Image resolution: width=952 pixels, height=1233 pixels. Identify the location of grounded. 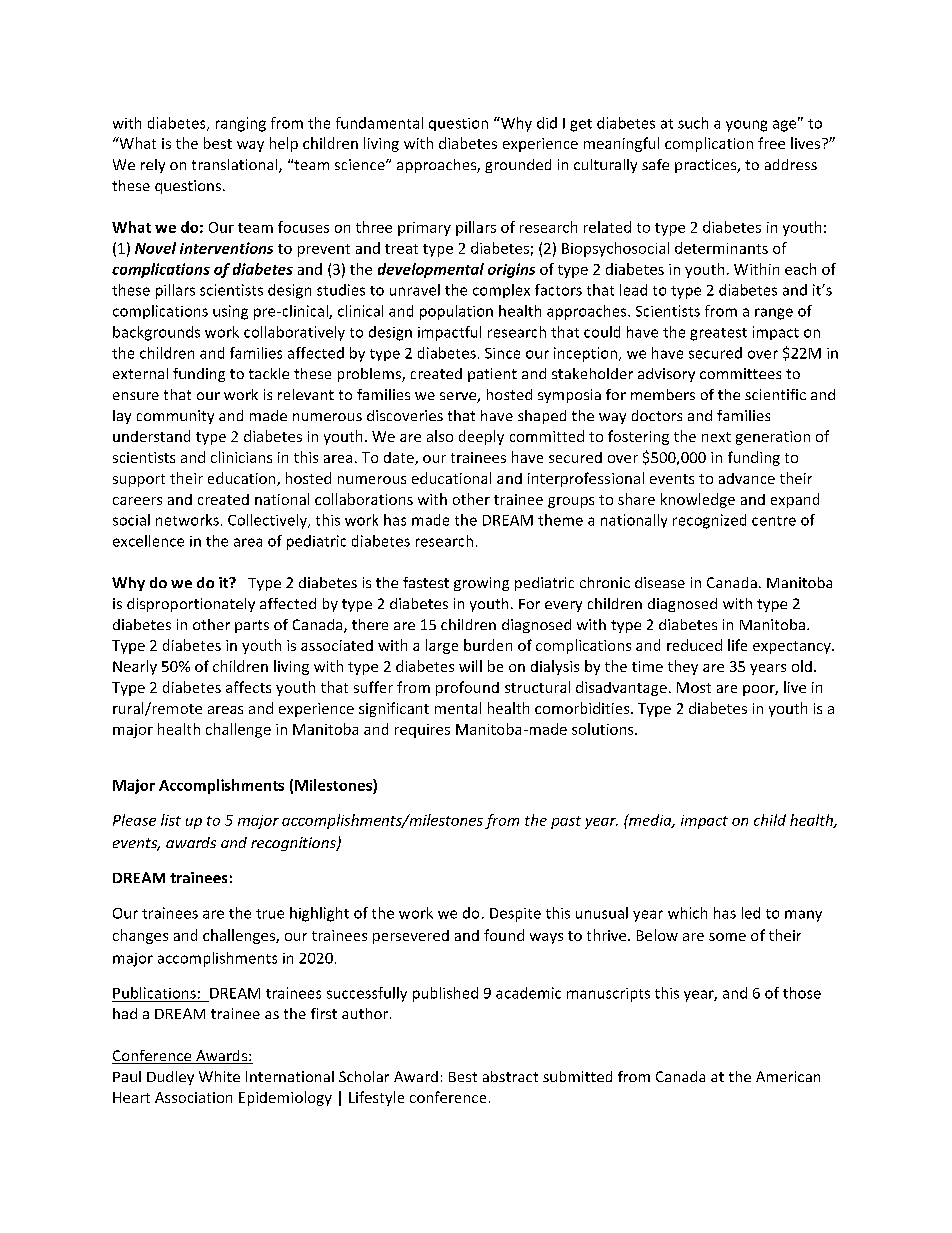
(518, 166).
